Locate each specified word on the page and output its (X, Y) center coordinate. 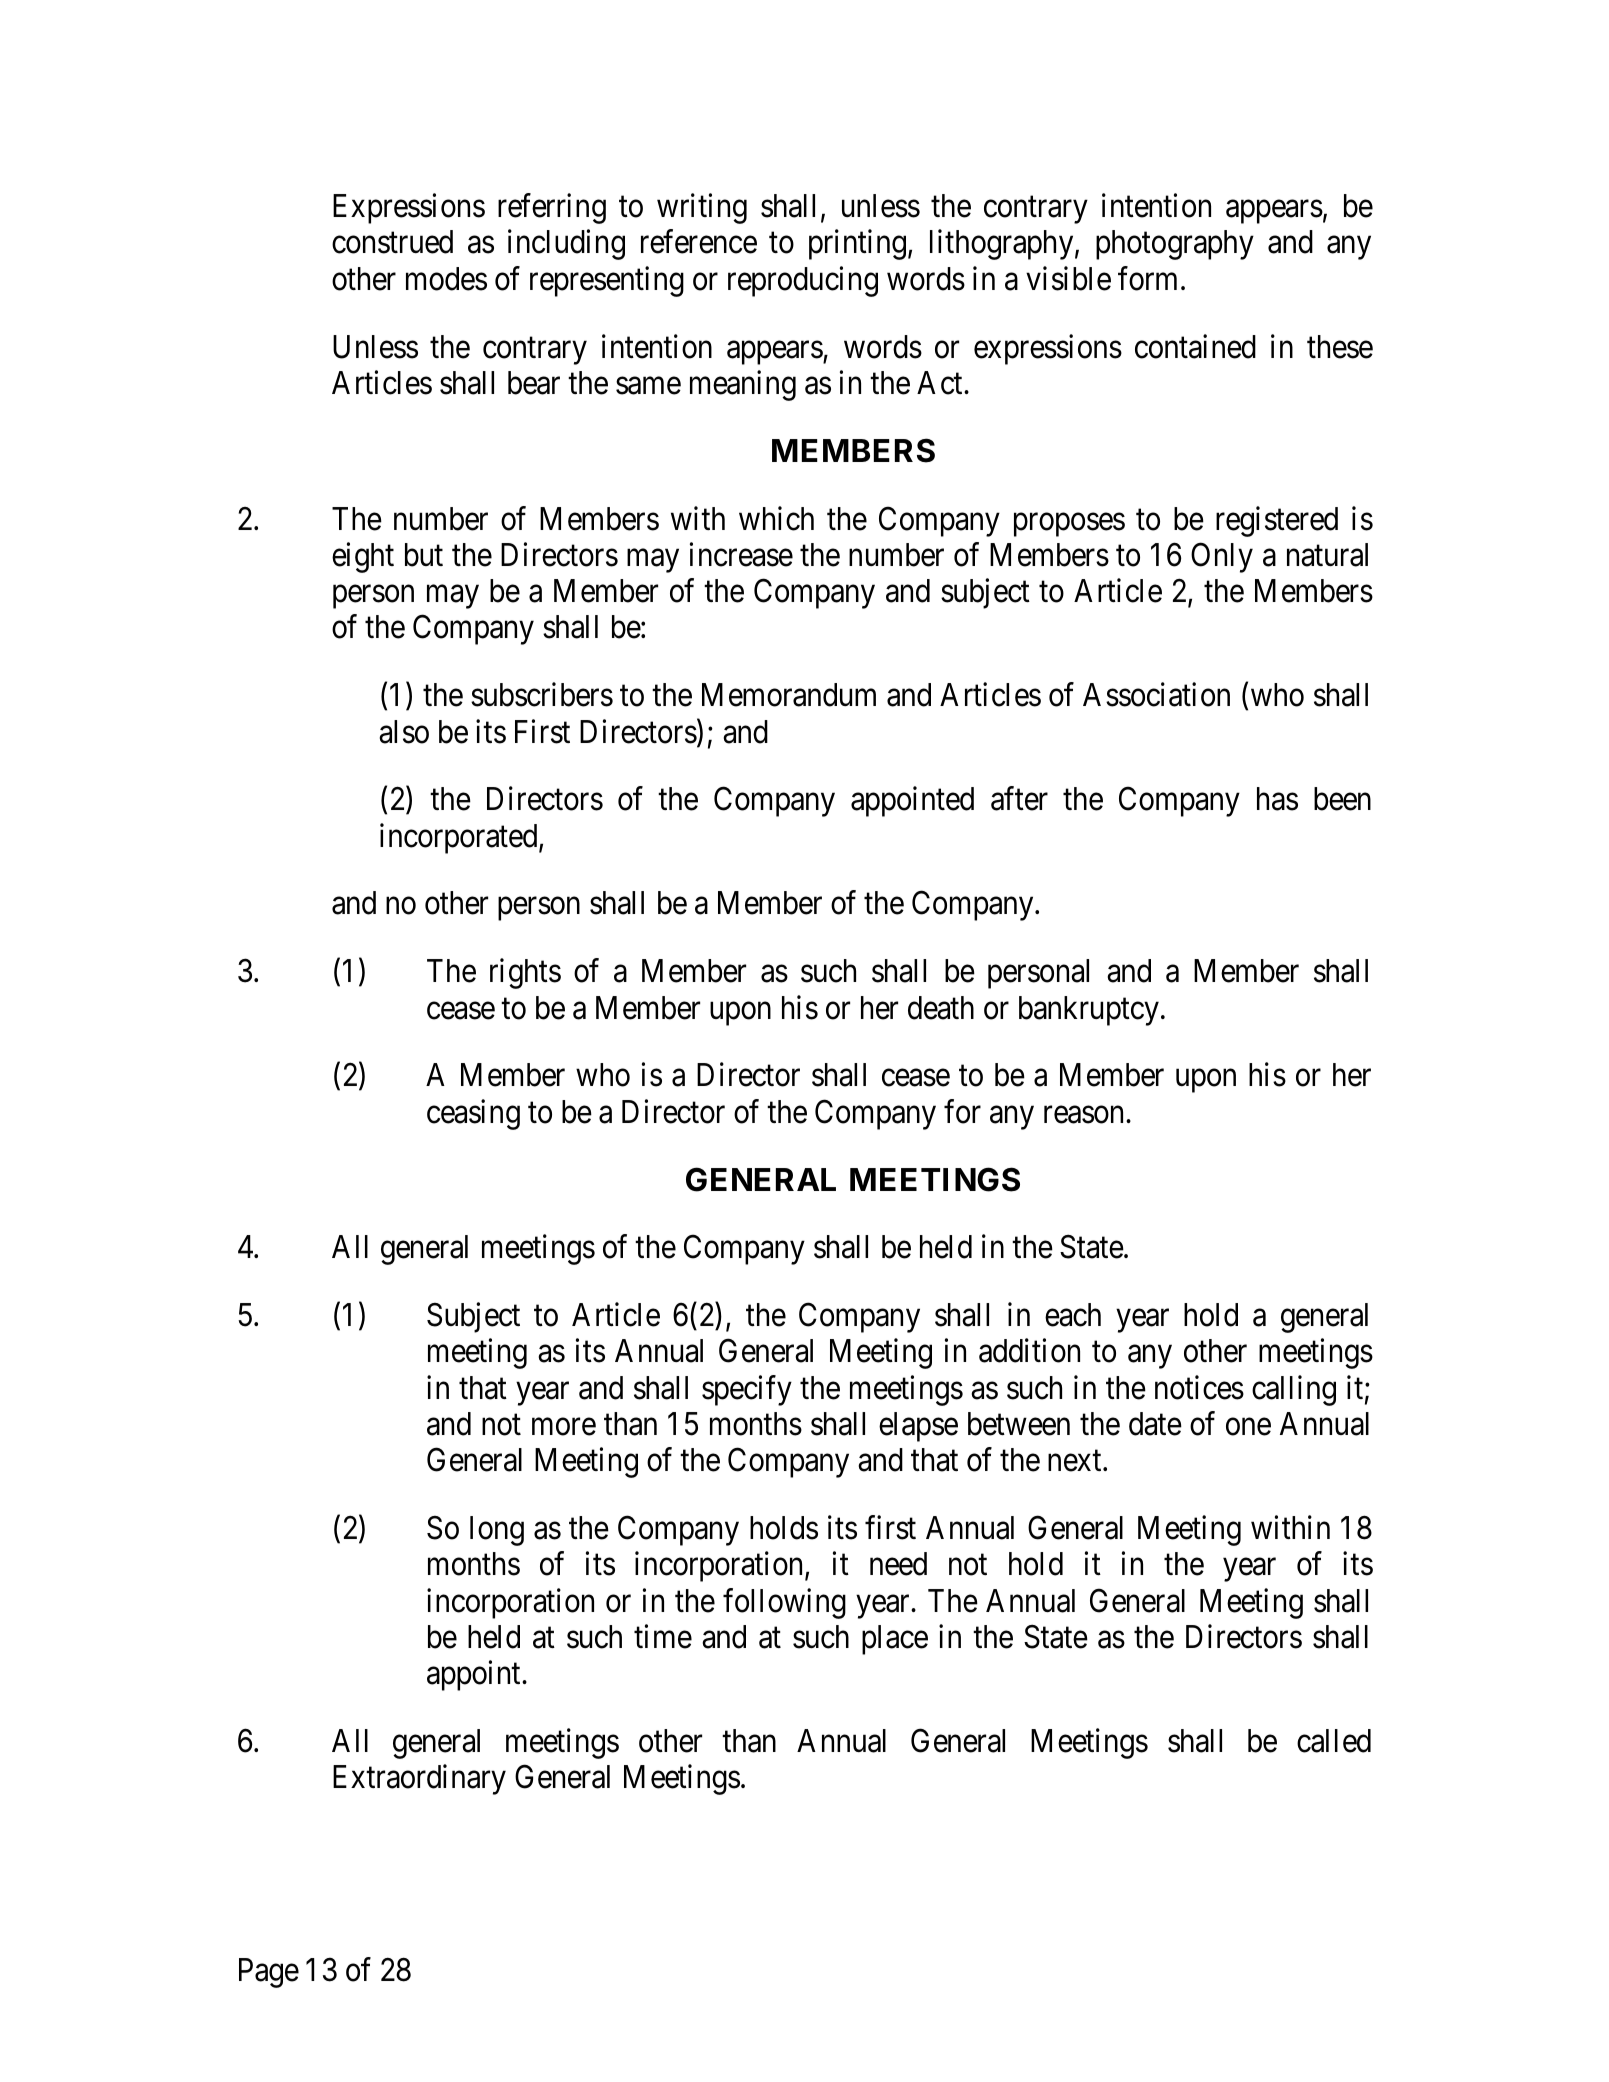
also (404, 732)
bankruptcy (1089, 1011)
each (1073, 1315)
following (784, 1603)
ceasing (473, 1114)
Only (1222, 557)
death (941, 1008)
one (1248, 1427)
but (424, 555)
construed (392, 242)
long (497, 1531)
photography (1175, 245)
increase (741, 554)
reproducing (803, 281)
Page (269, 1973)
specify (747, 1390)
